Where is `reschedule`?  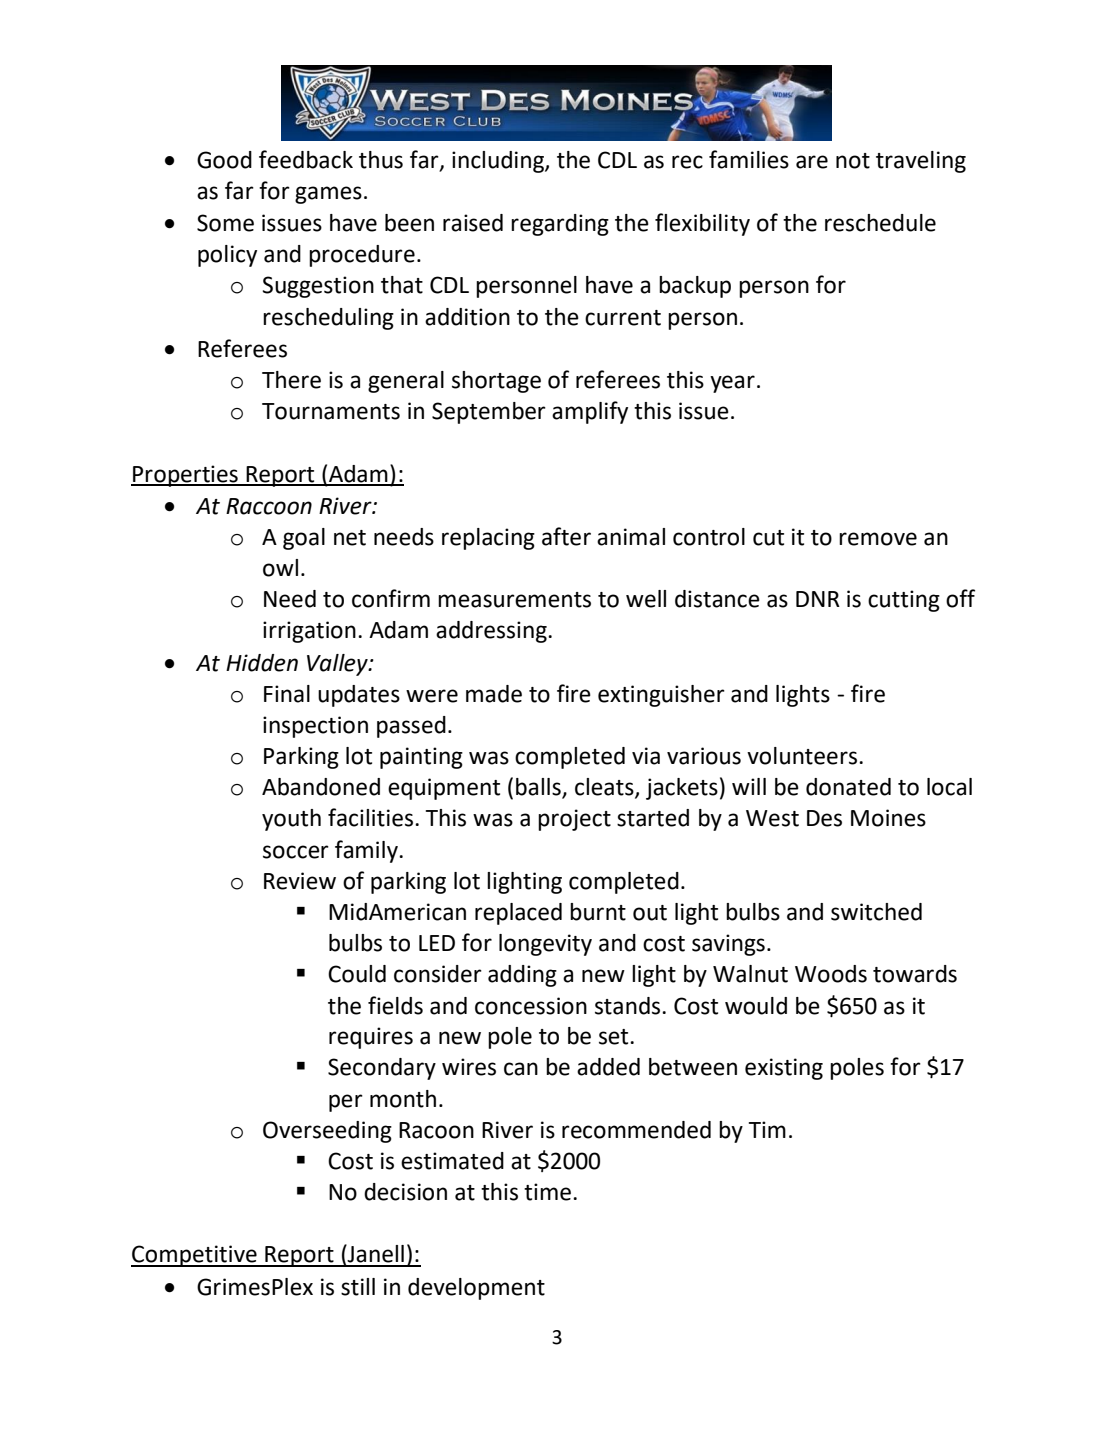
reschedule is located at coordinates (880, 223).
